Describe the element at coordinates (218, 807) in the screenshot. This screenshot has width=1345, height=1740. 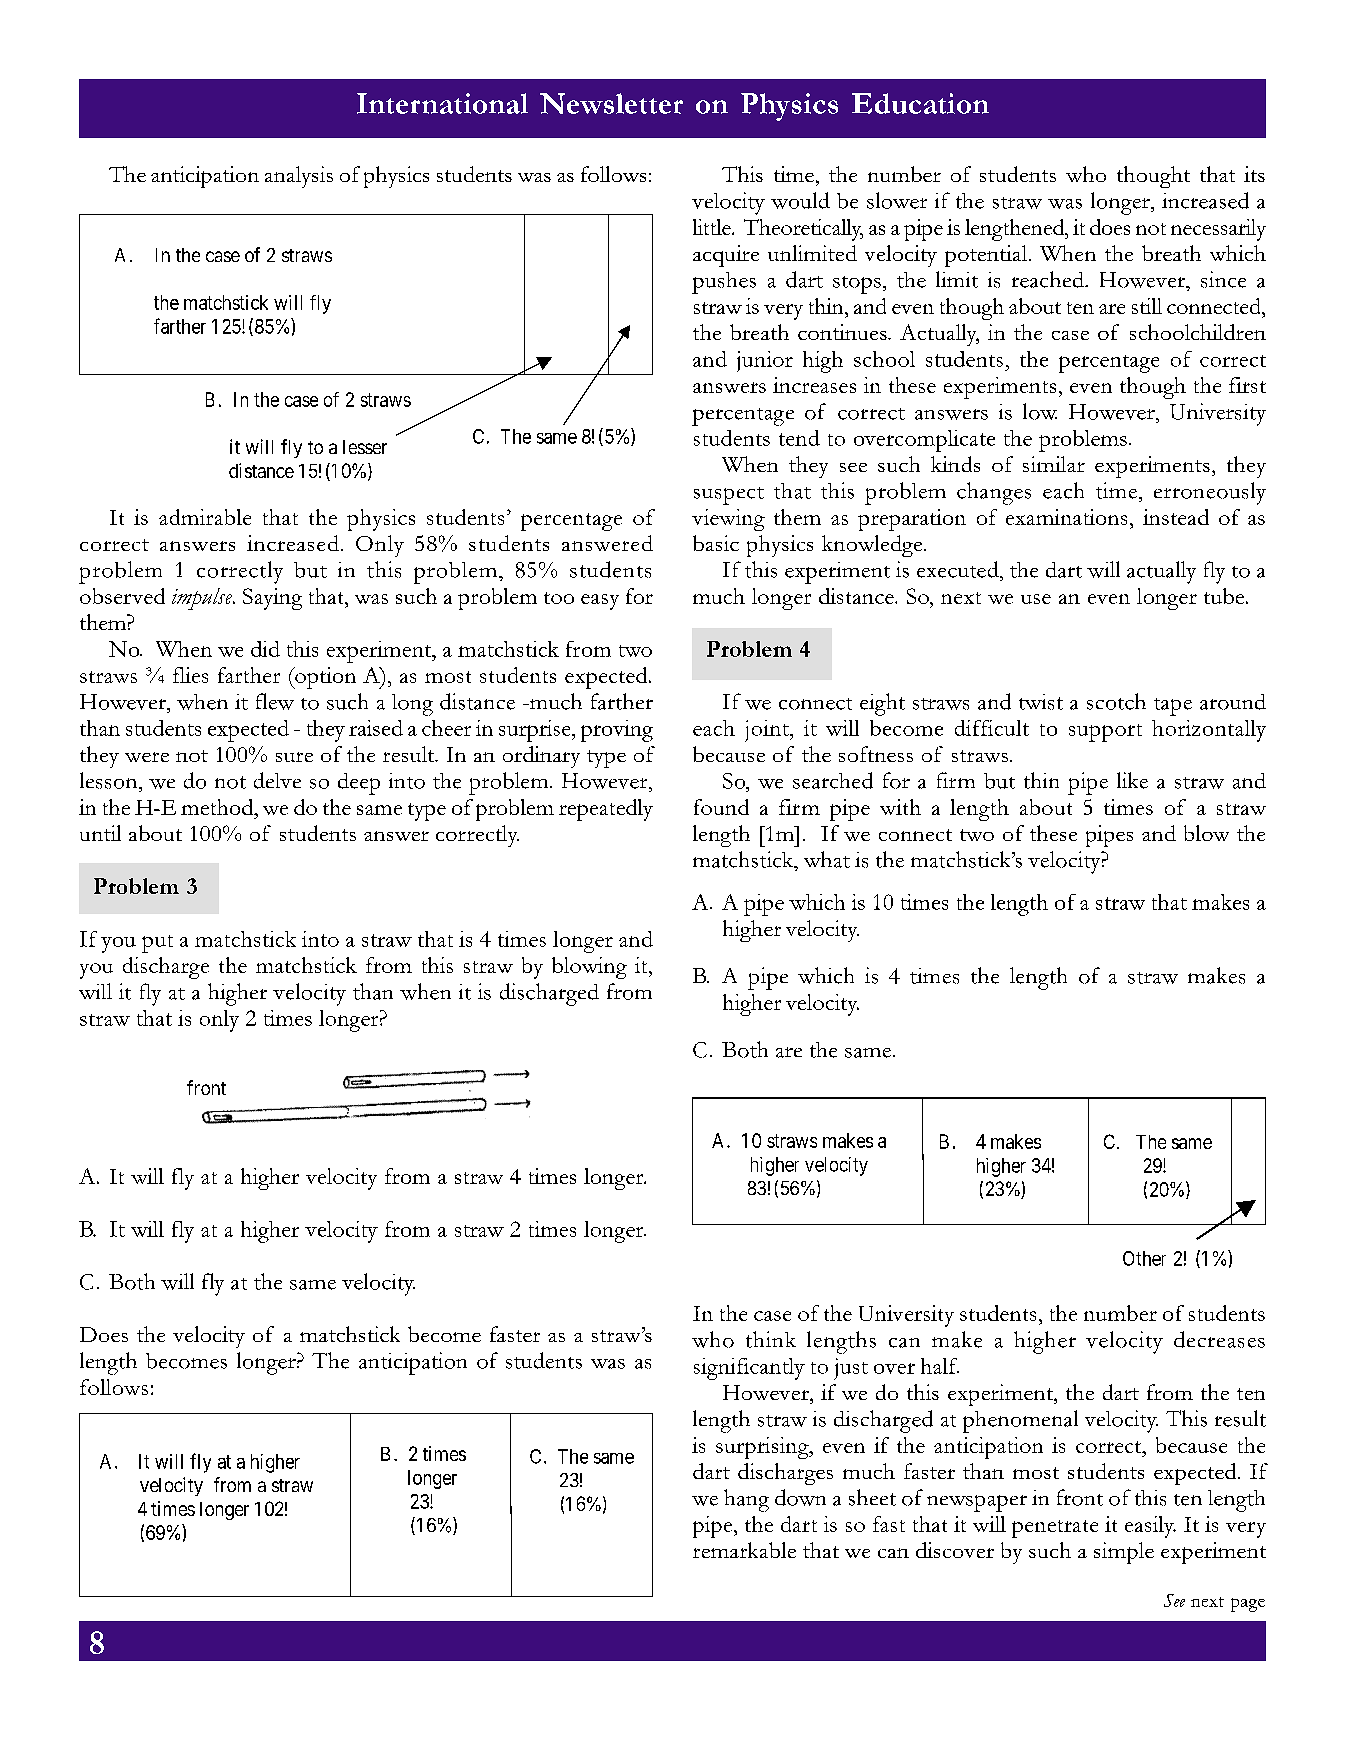
I see `method` at that location.
